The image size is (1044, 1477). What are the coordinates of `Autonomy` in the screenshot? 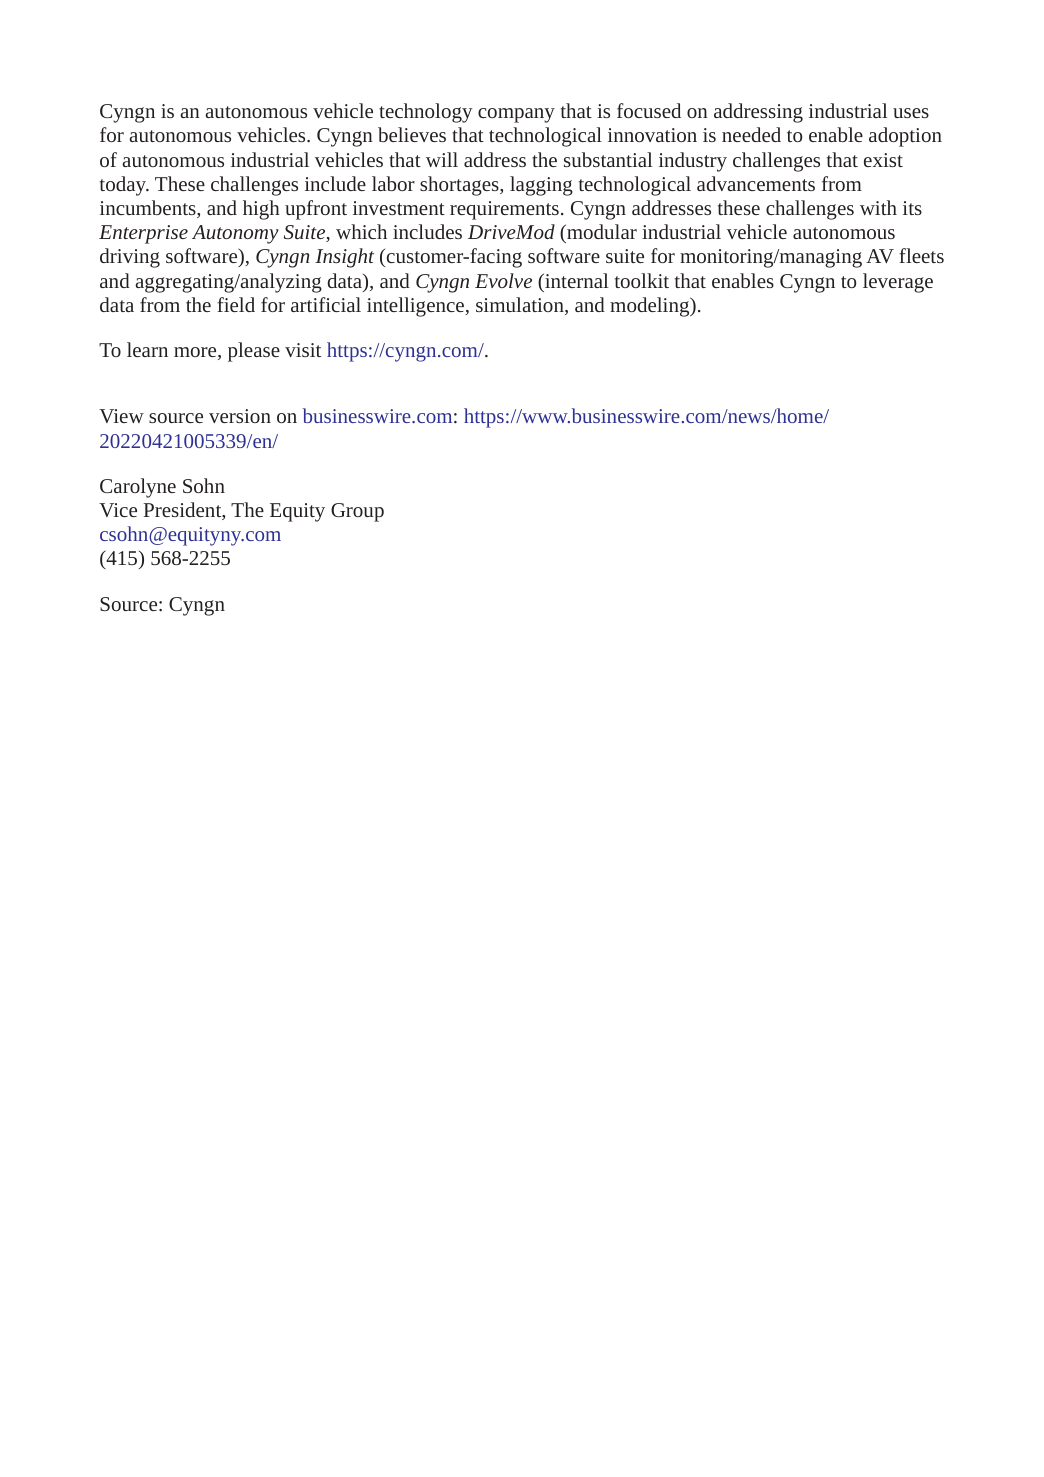 It's located at (235, 234).
